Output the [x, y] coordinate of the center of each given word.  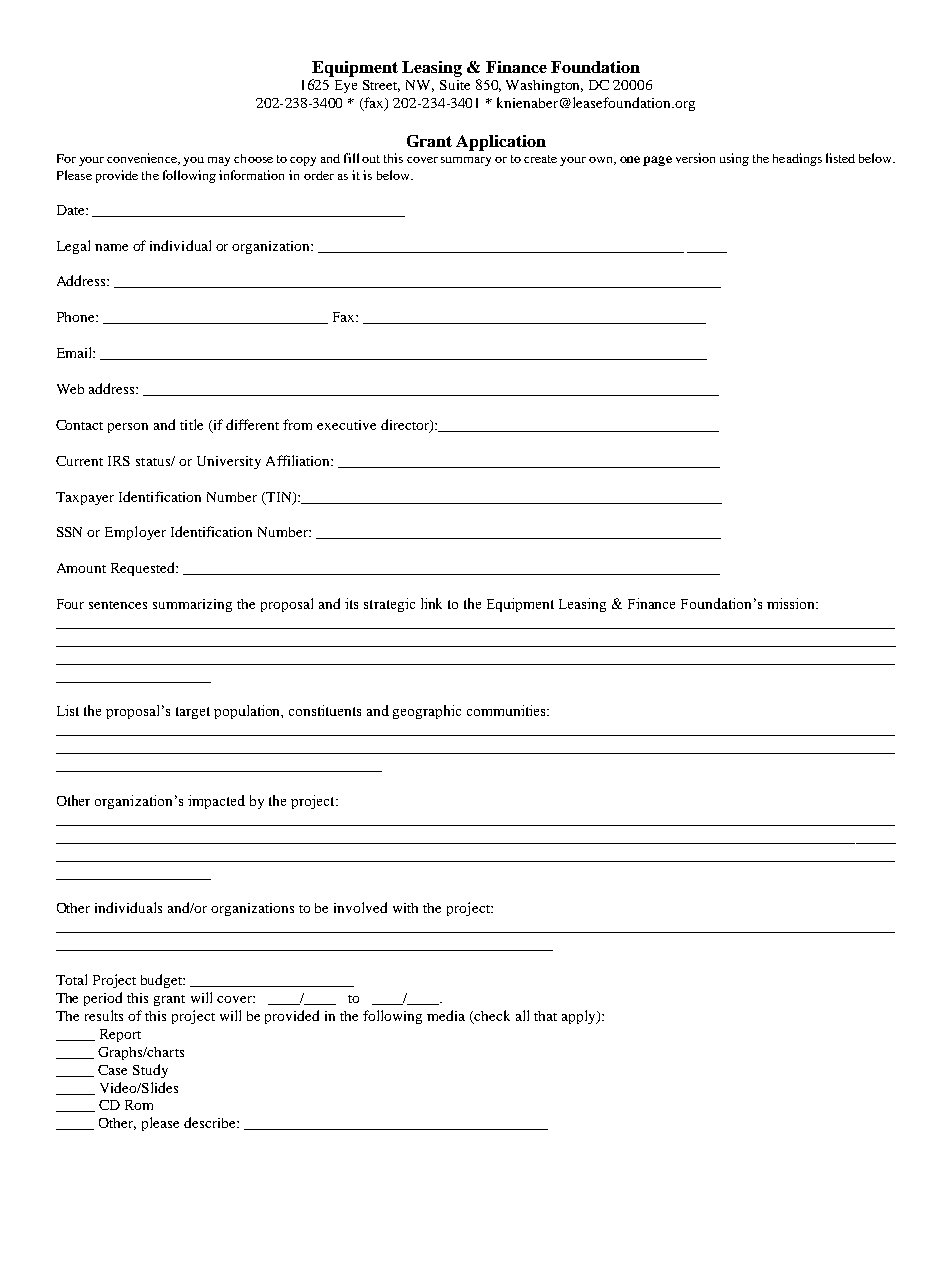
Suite [455, 85]
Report [120, 1035]
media [446, 1015]
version [695, 158]
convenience [143, 159]
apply [580, 1017]
